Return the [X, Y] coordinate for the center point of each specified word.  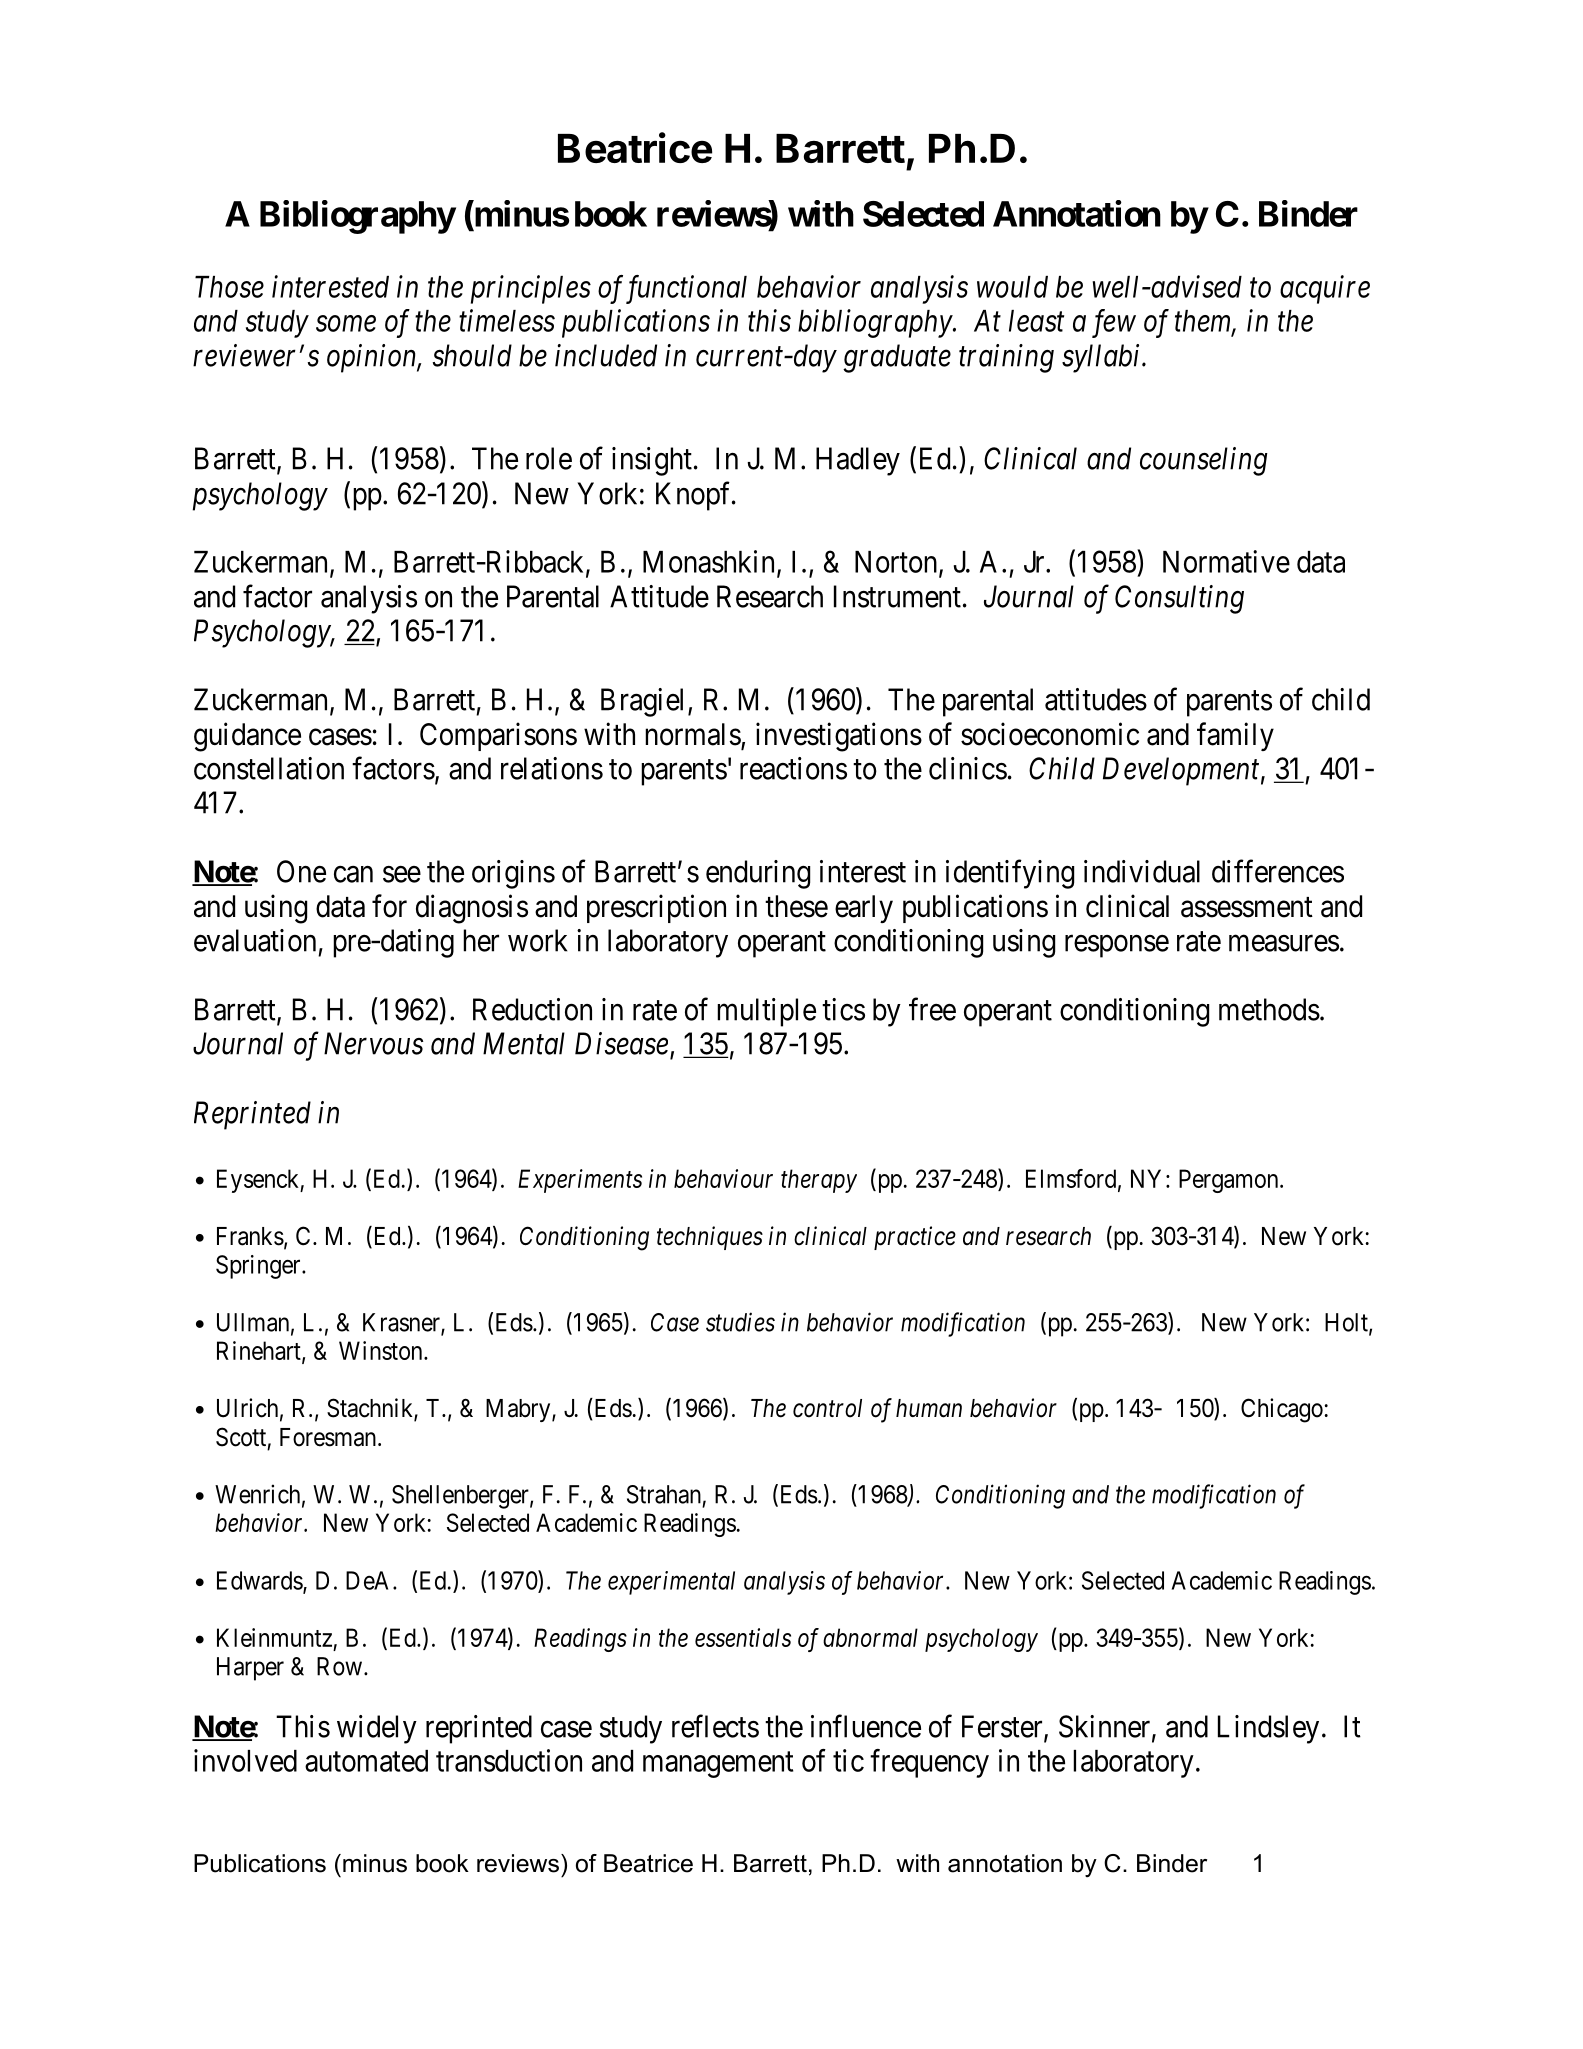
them [1204, 322]
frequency [929, 1763]
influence [866, 1726]
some [346, 324]
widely [377, 1729]
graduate [897, 358]
